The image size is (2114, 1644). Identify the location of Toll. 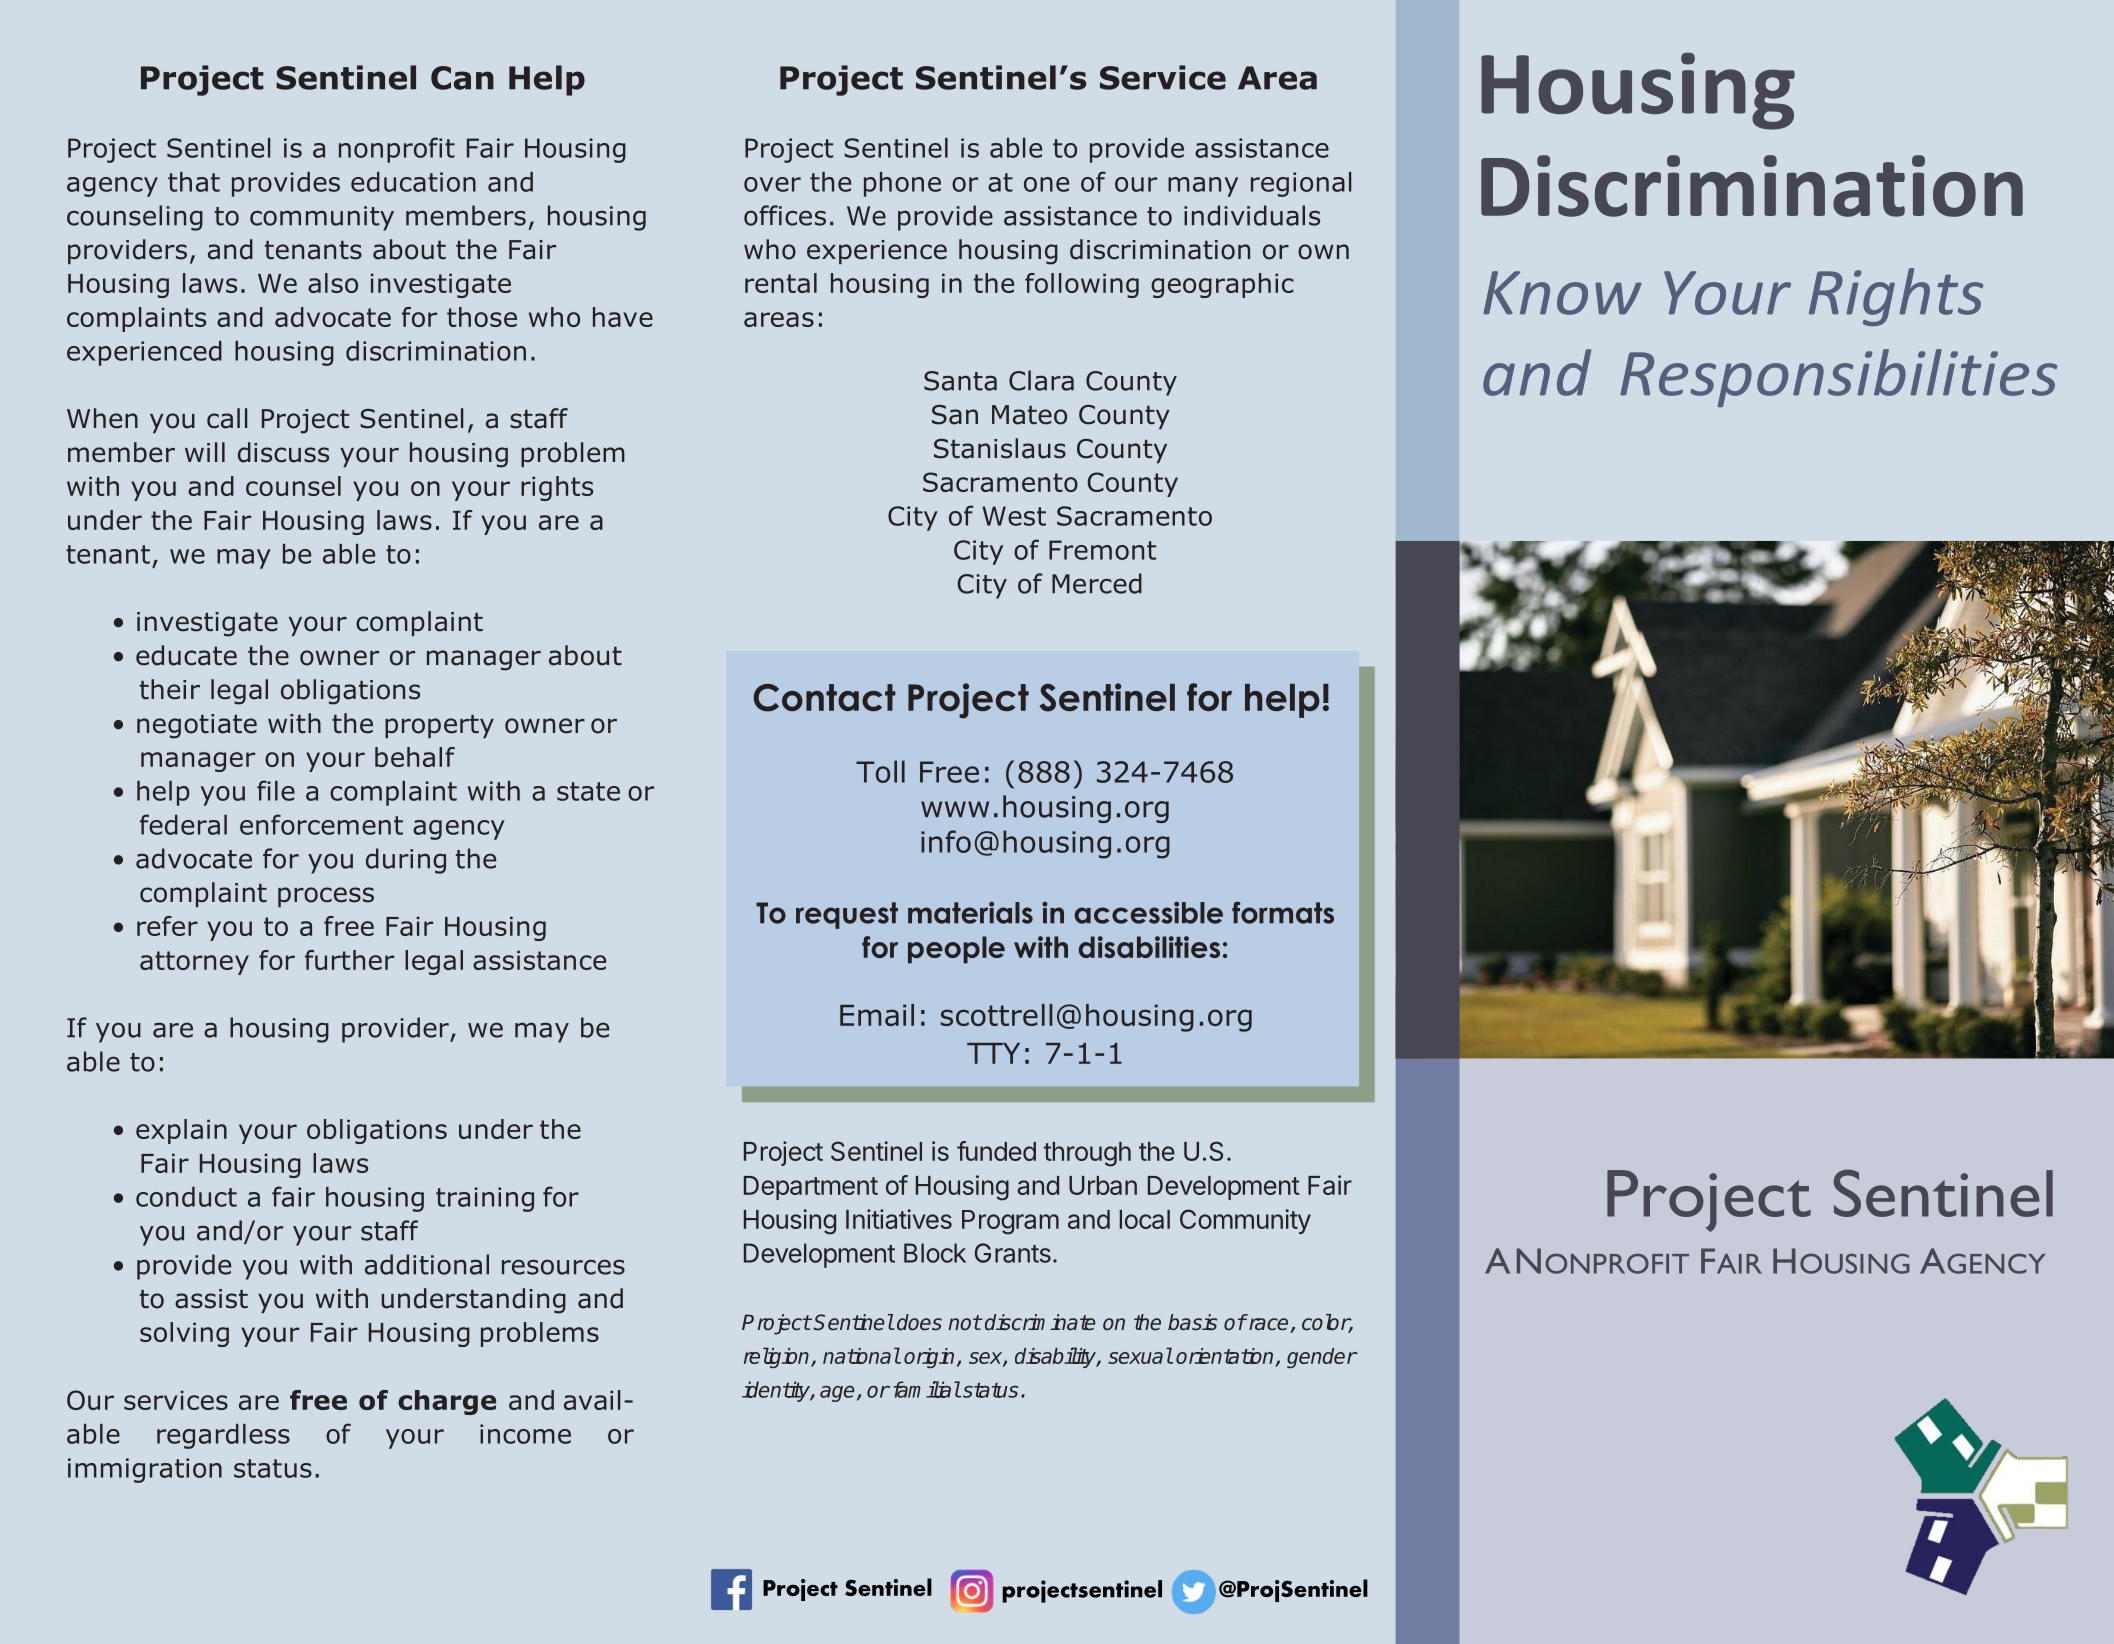
(880, 771).
